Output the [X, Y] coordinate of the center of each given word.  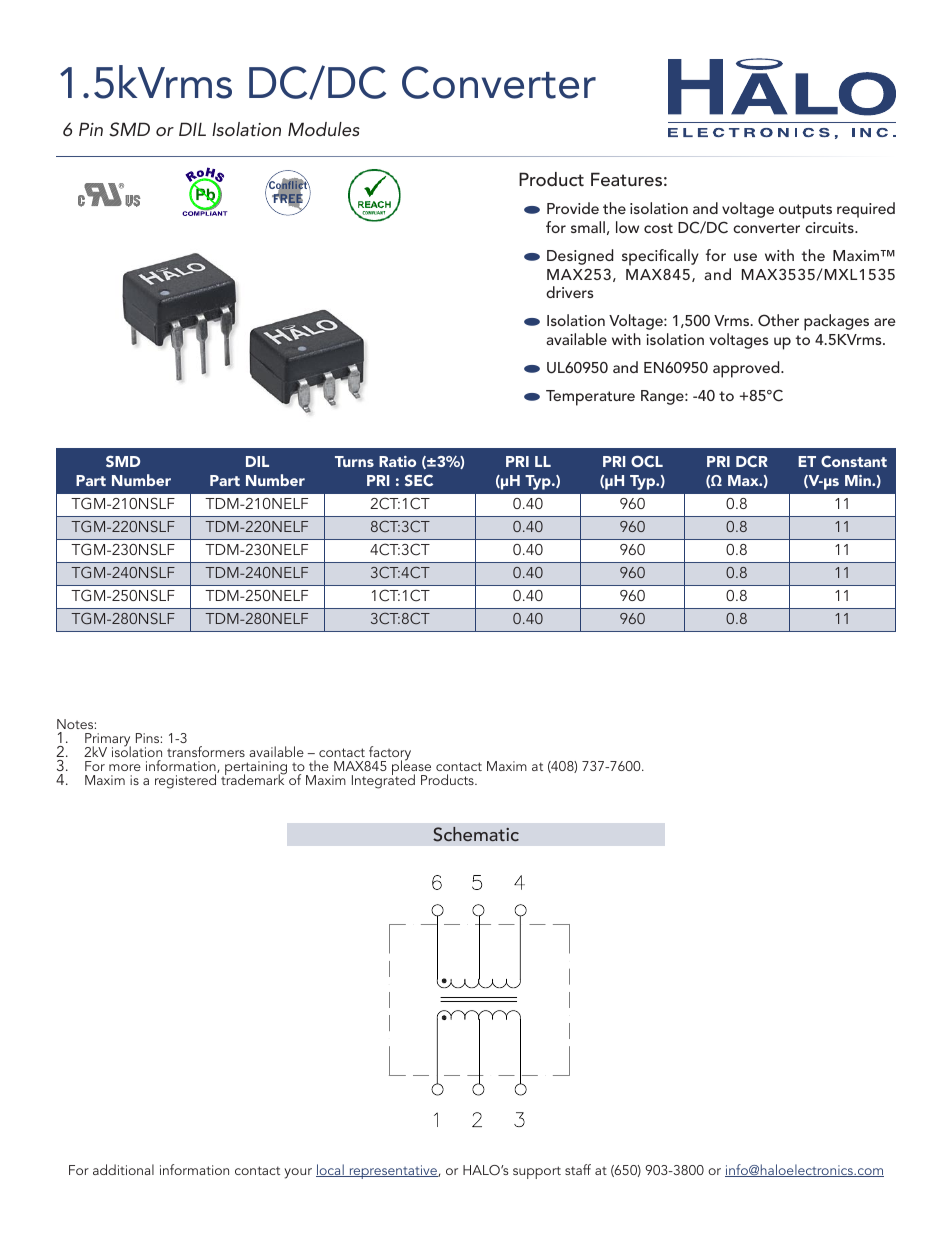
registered [185, 781]
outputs [805, 211]
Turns [354, 461]
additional [123, 1169]
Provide [573, 208]
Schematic [476, 834]
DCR [752, 461]
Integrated [383, 781]
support [537, 1172]
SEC [419, 480]
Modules [324, 129]
